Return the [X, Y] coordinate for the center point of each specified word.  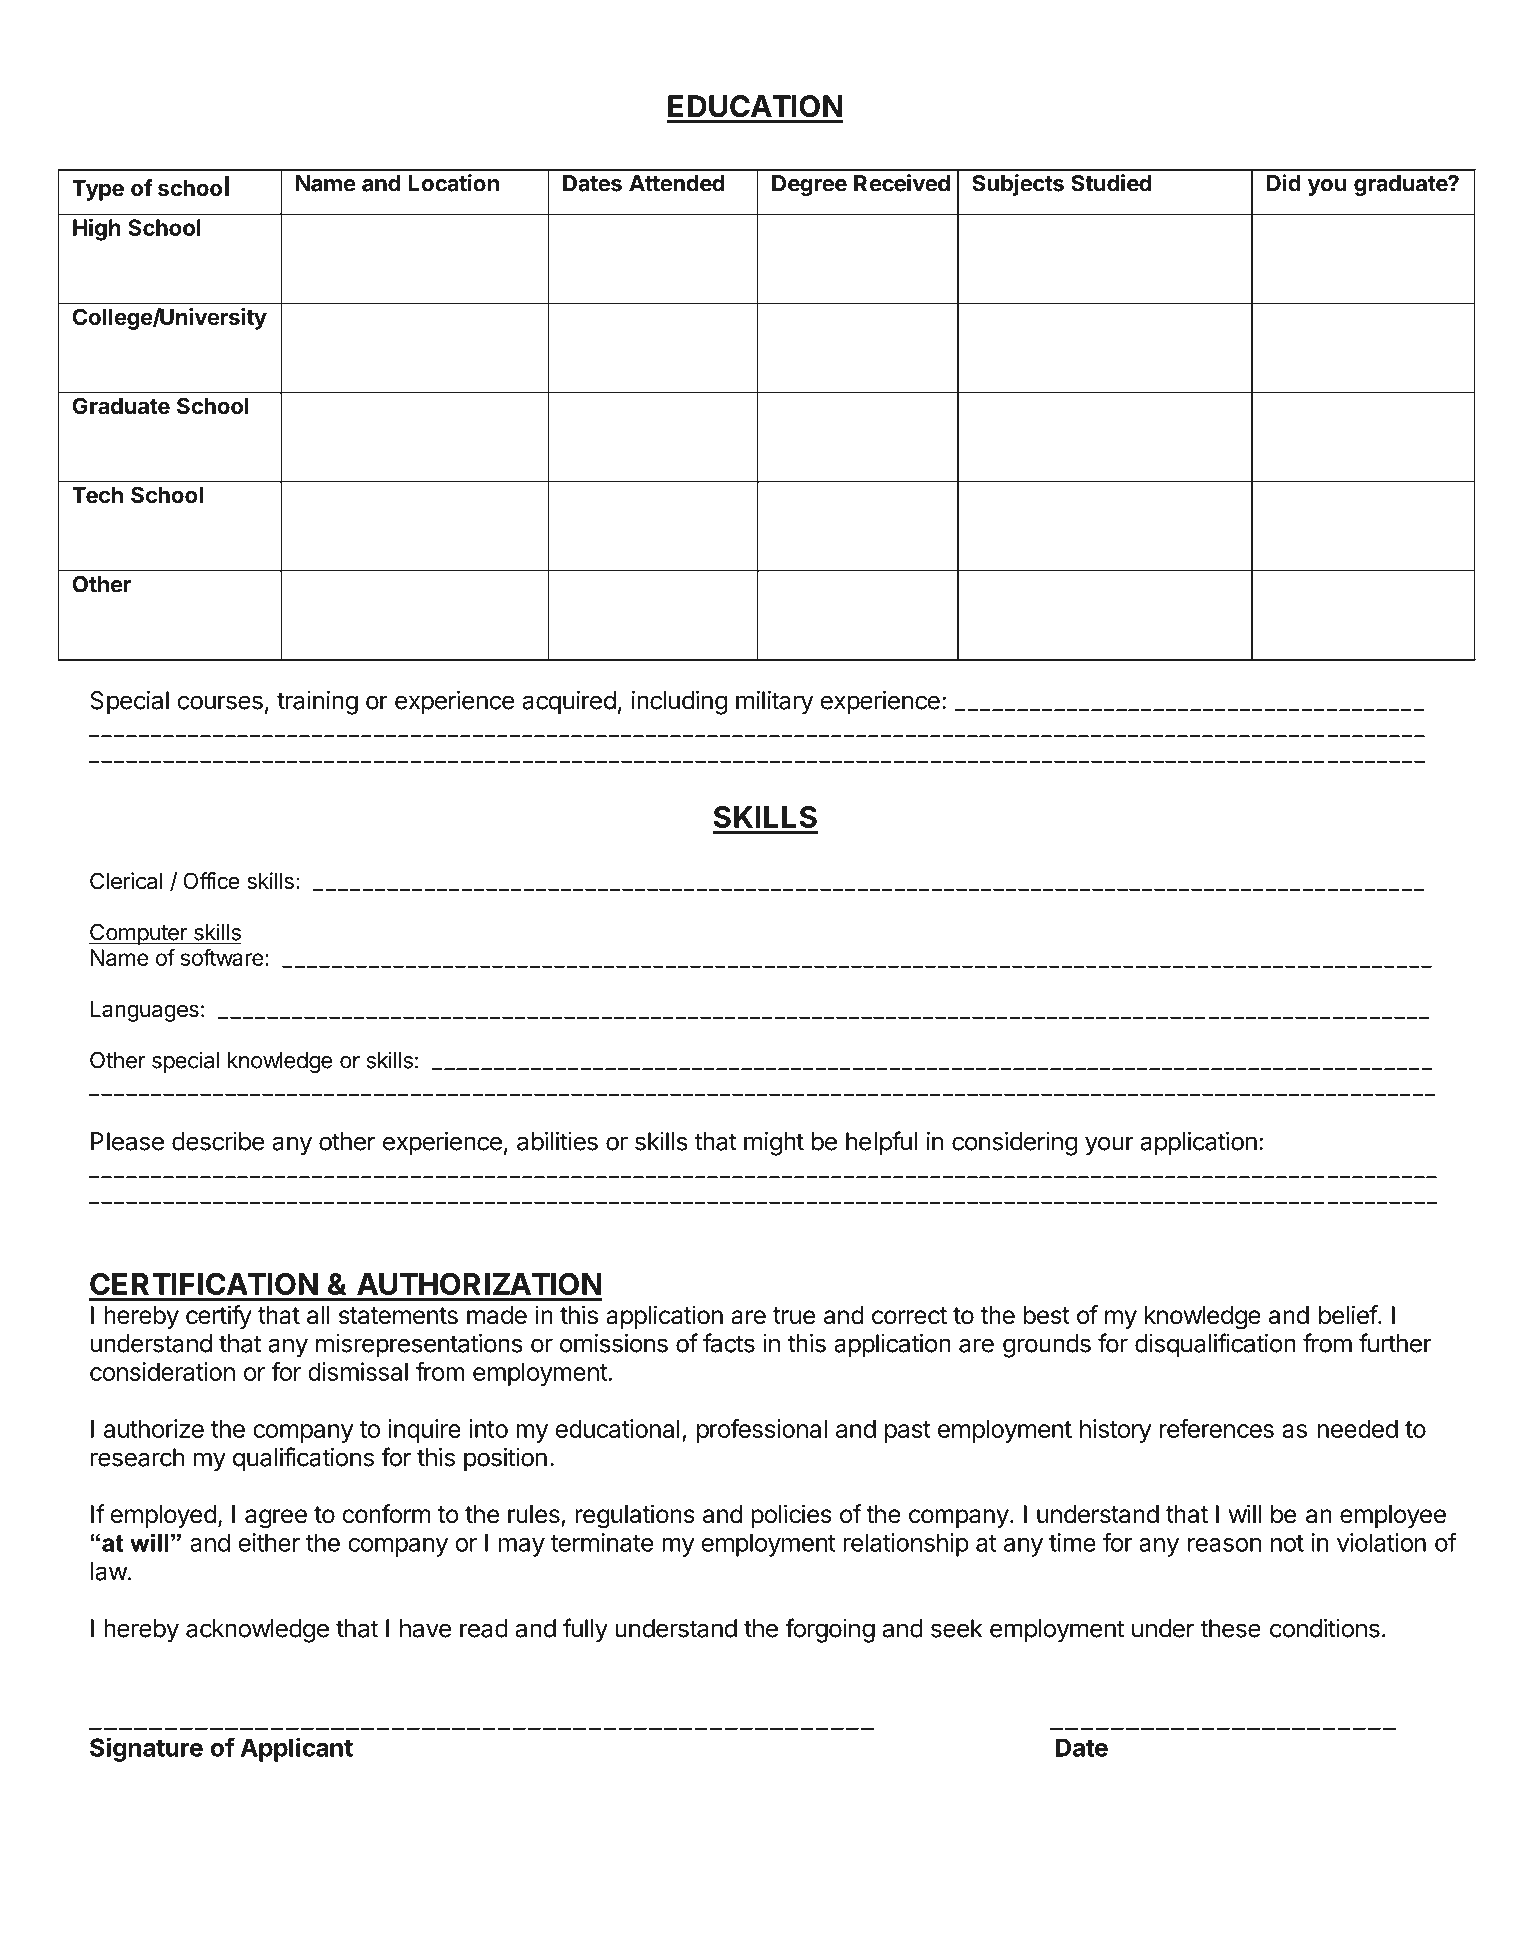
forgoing [830, 1630]
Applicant [297, 1749]
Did [1284, 183]
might [774, 1144]
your [1109, 1146]
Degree [809, 185]
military [774, 703]
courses [220, 702]
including [680, 703]
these [1231, 1628]
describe [218, 1141]
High [97, 230]
